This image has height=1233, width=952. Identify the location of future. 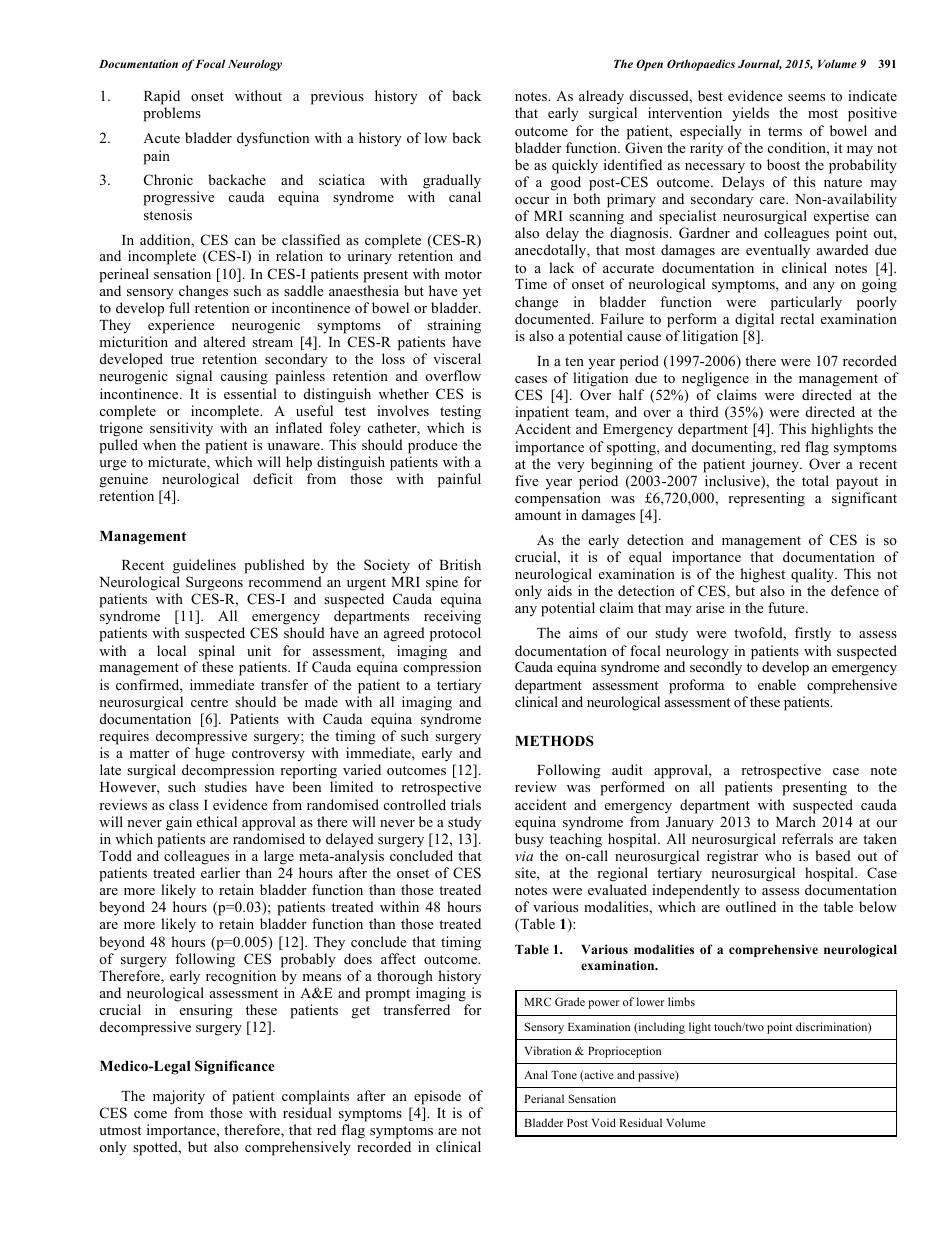
(787, 607).
